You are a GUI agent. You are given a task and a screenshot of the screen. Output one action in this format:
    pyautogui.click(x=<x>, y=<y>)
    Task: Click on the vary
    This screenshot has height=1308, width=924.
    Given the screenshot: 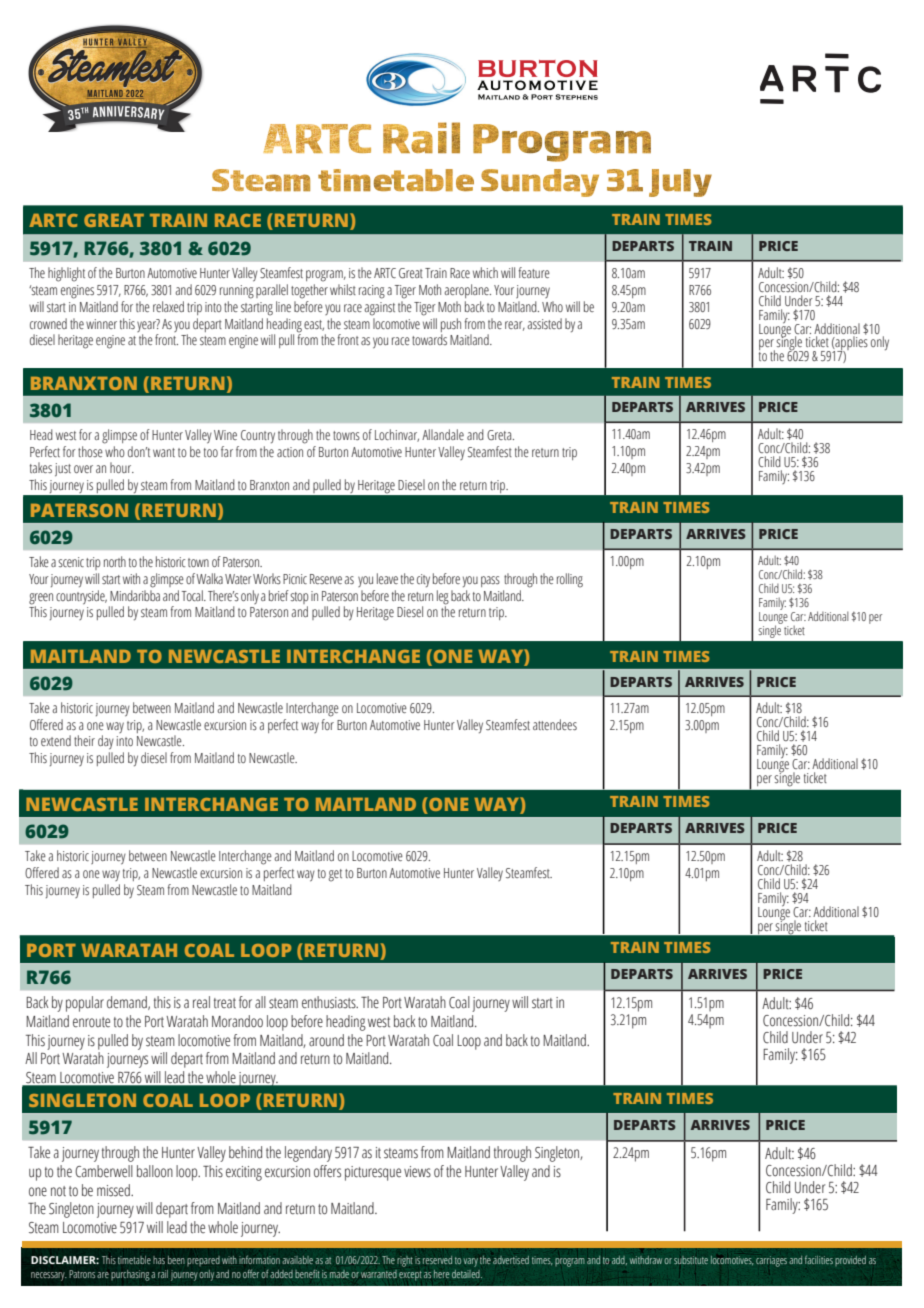 What is the action you would take?
    pyautogui.click(x=471, y=1262)
